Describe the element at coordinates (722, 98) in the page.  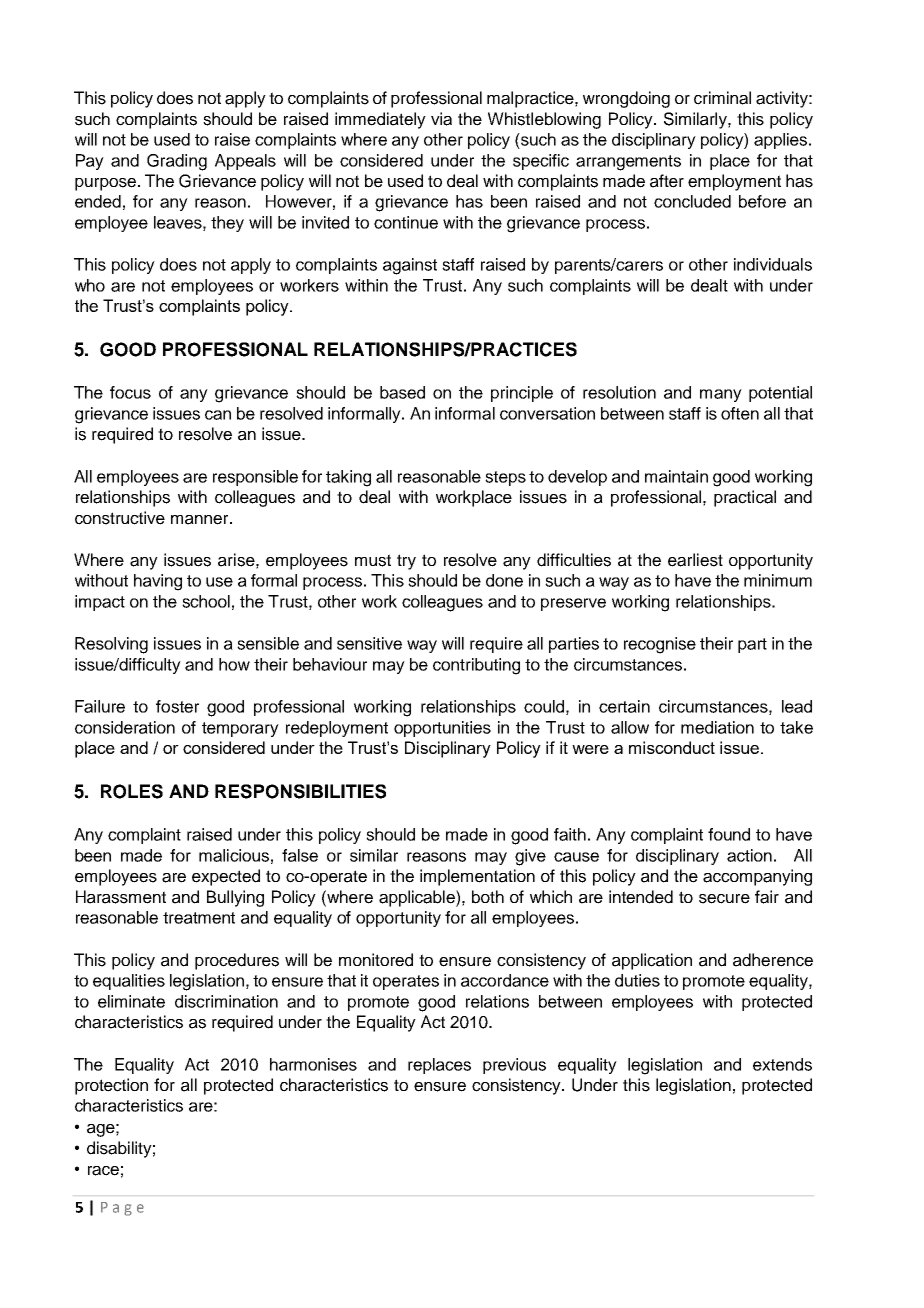
I see `criminal` at that location.
